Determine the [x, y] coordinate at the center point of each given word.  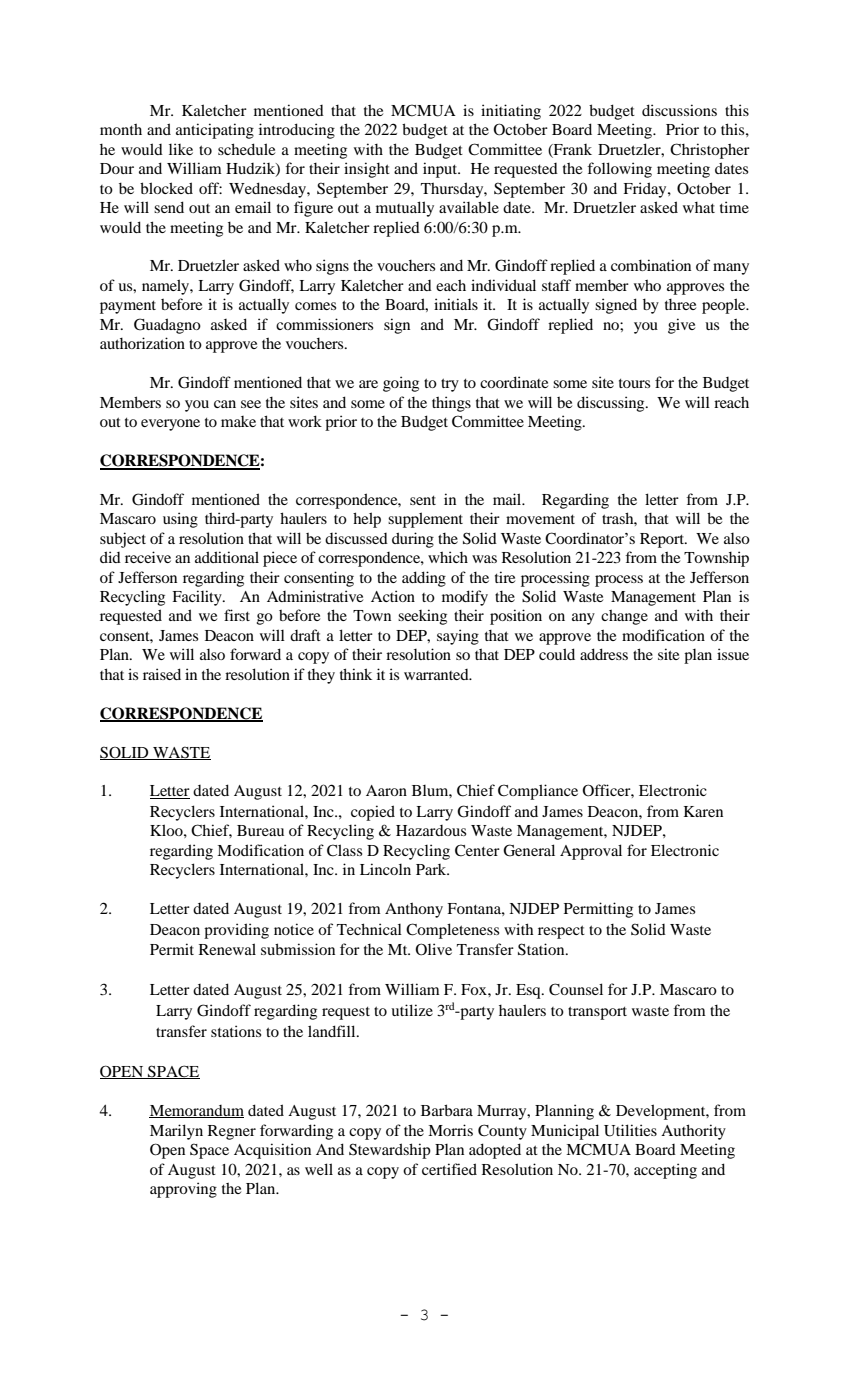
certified [449, 1169]
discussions [679, 110]
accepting [665, 1171]
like [181, 149]
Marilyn [176, 1132]
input [441, 170]
